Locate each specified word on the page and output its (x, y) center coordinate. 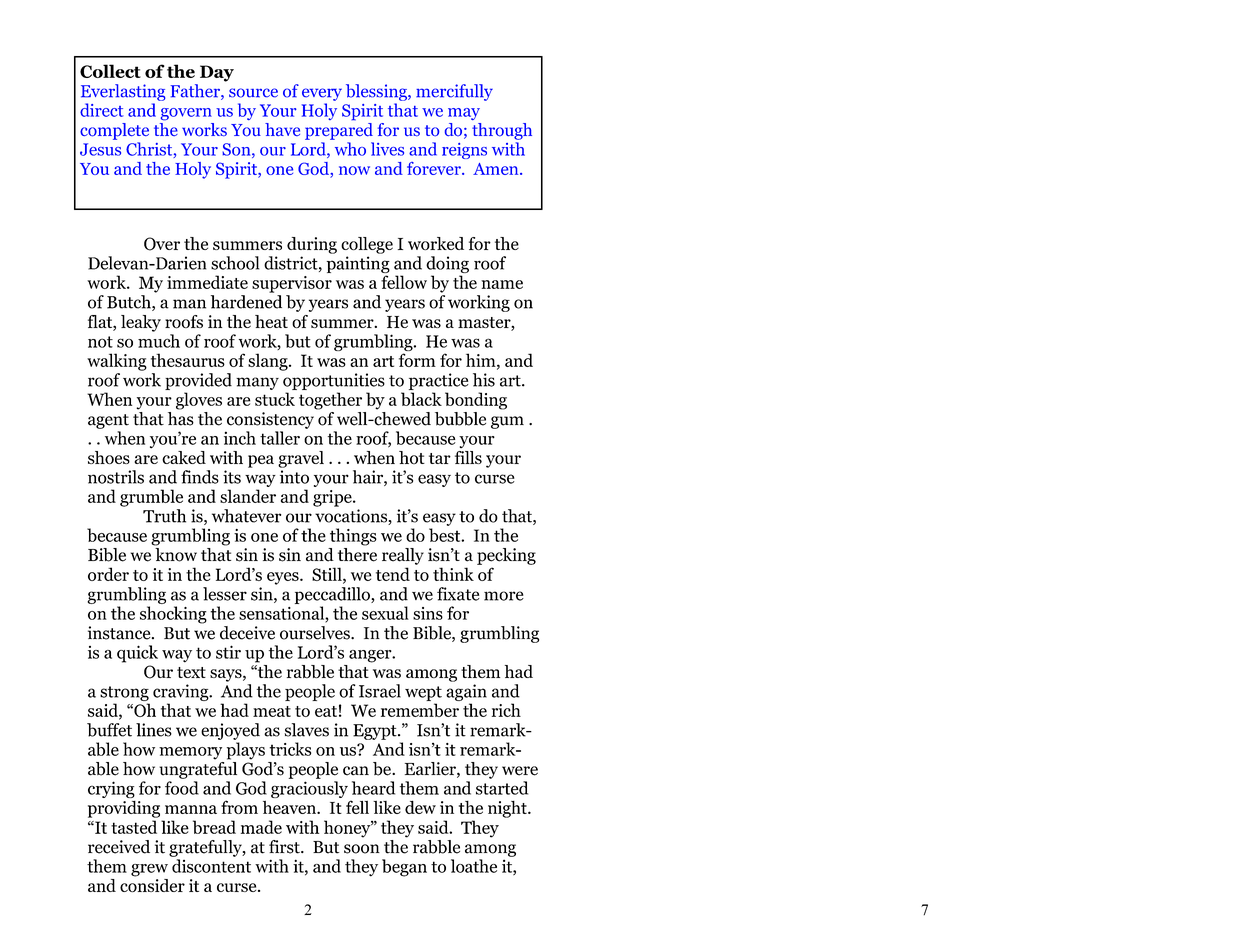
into (294, 477)
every (322, 94)
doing (447, 264)
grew (149, 870)
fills (468, 457)
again (466, 692)
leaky (141, 323)
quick (137, 654)
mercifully (454, 92)
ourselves (316, 633)
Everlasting (123, 92)
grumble (151, 498)
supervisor (292, 284)
